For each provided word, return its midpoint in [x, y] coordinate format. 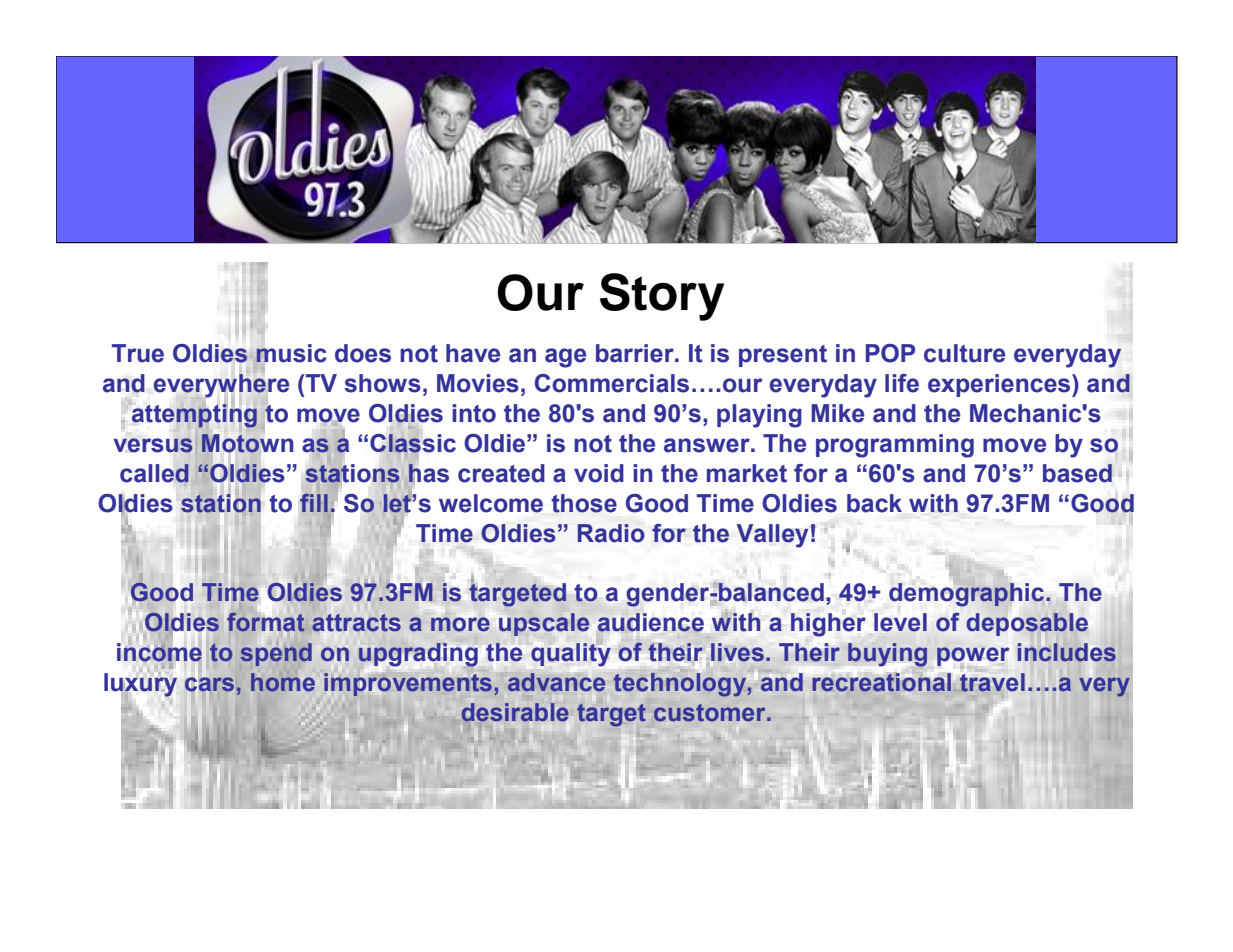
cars [209, 683]
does [363, 353]
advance [556, 682]
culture [964, 353]
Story [662, 297]
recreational [881, 682]
